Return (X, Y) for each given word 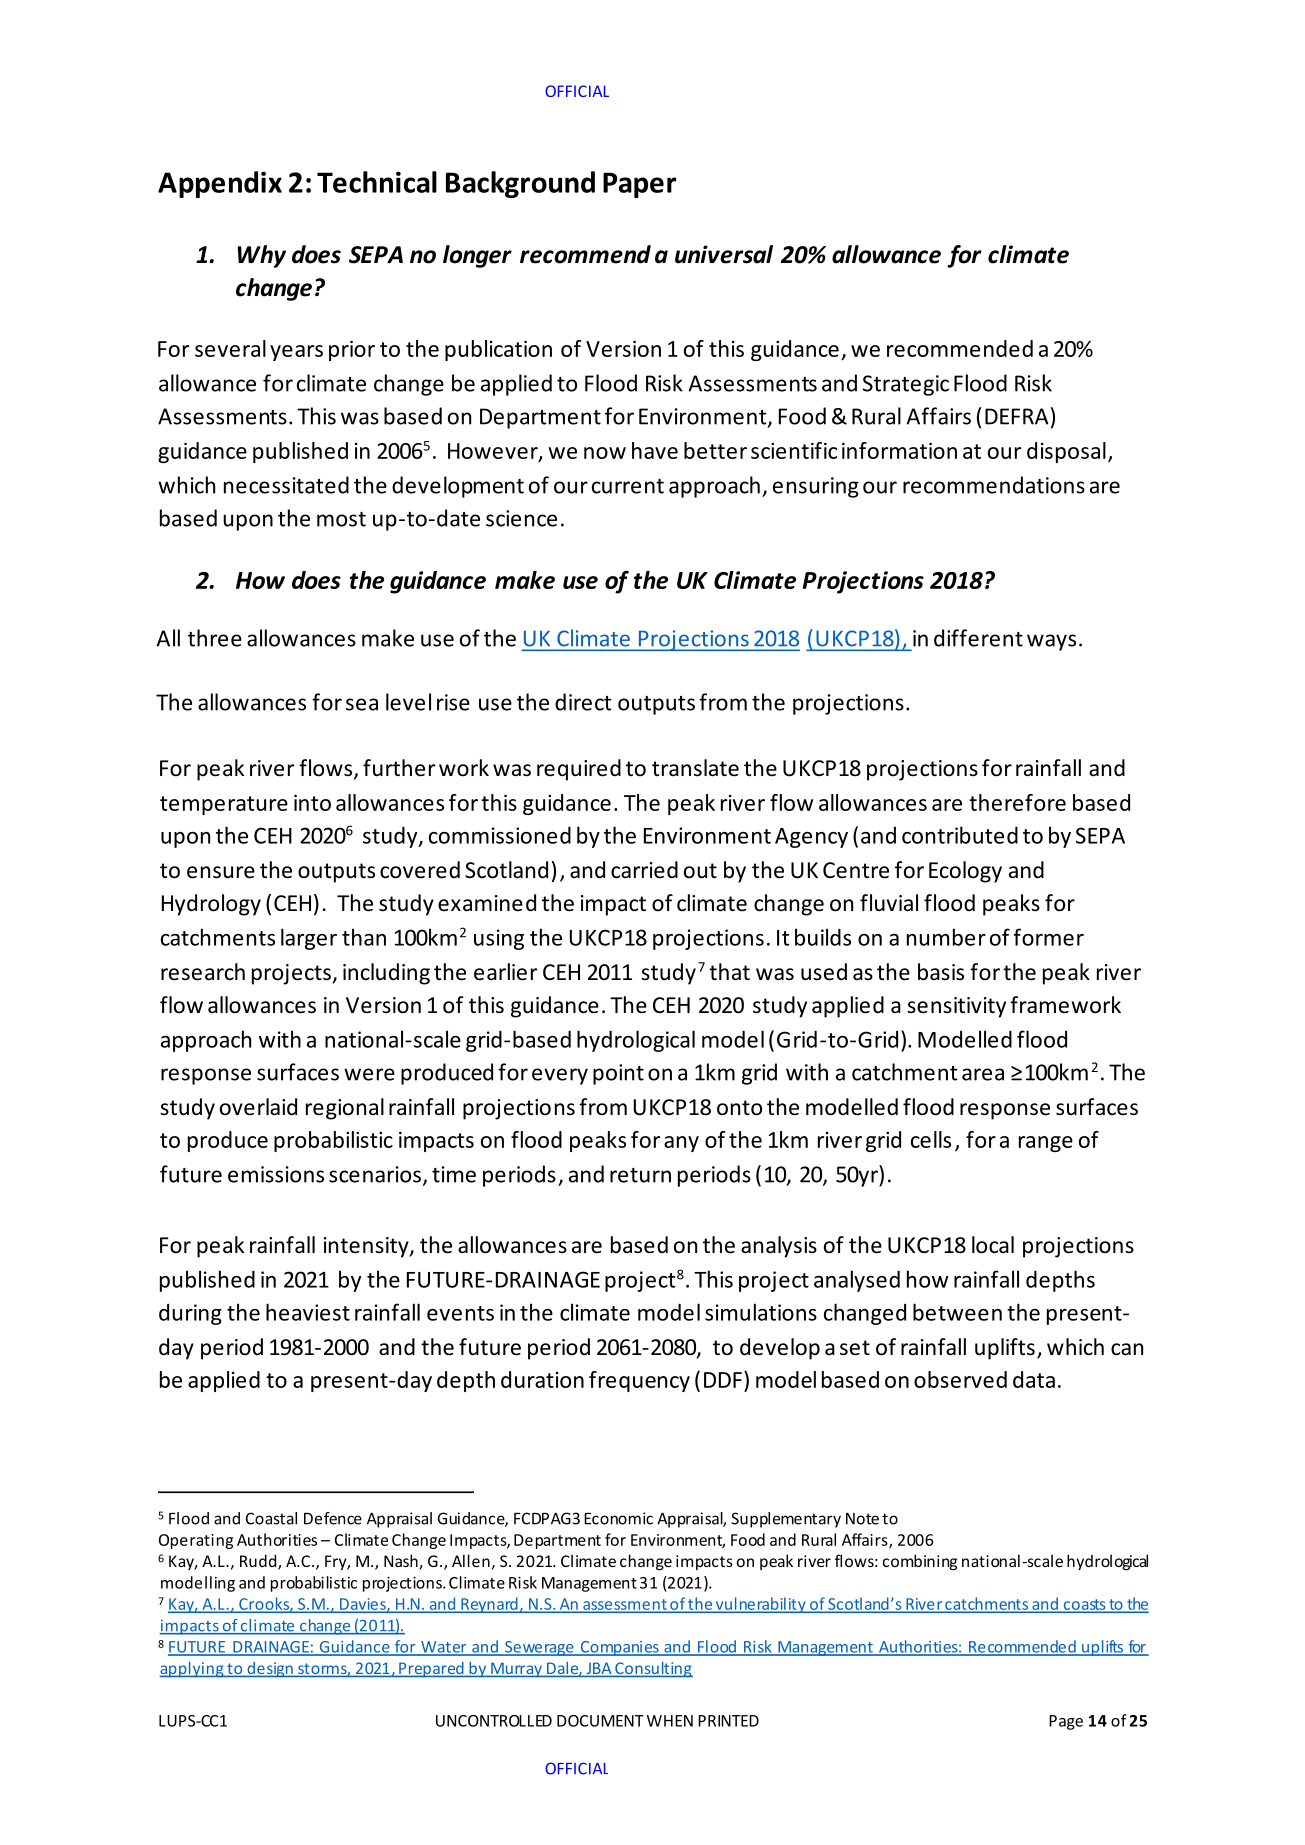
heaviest (308, 1312)
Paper (639, 185)
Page (1066, 1722)
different (978, 638)
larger (309, 939)
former (1048, 937)
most (341, 519)
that (729, 972)
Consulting (653, 1670)
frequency (639, 1381)
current (628, 486)
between (957, 1312)
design (270, 1670)
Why (262, 256)
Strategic (906, 385)
